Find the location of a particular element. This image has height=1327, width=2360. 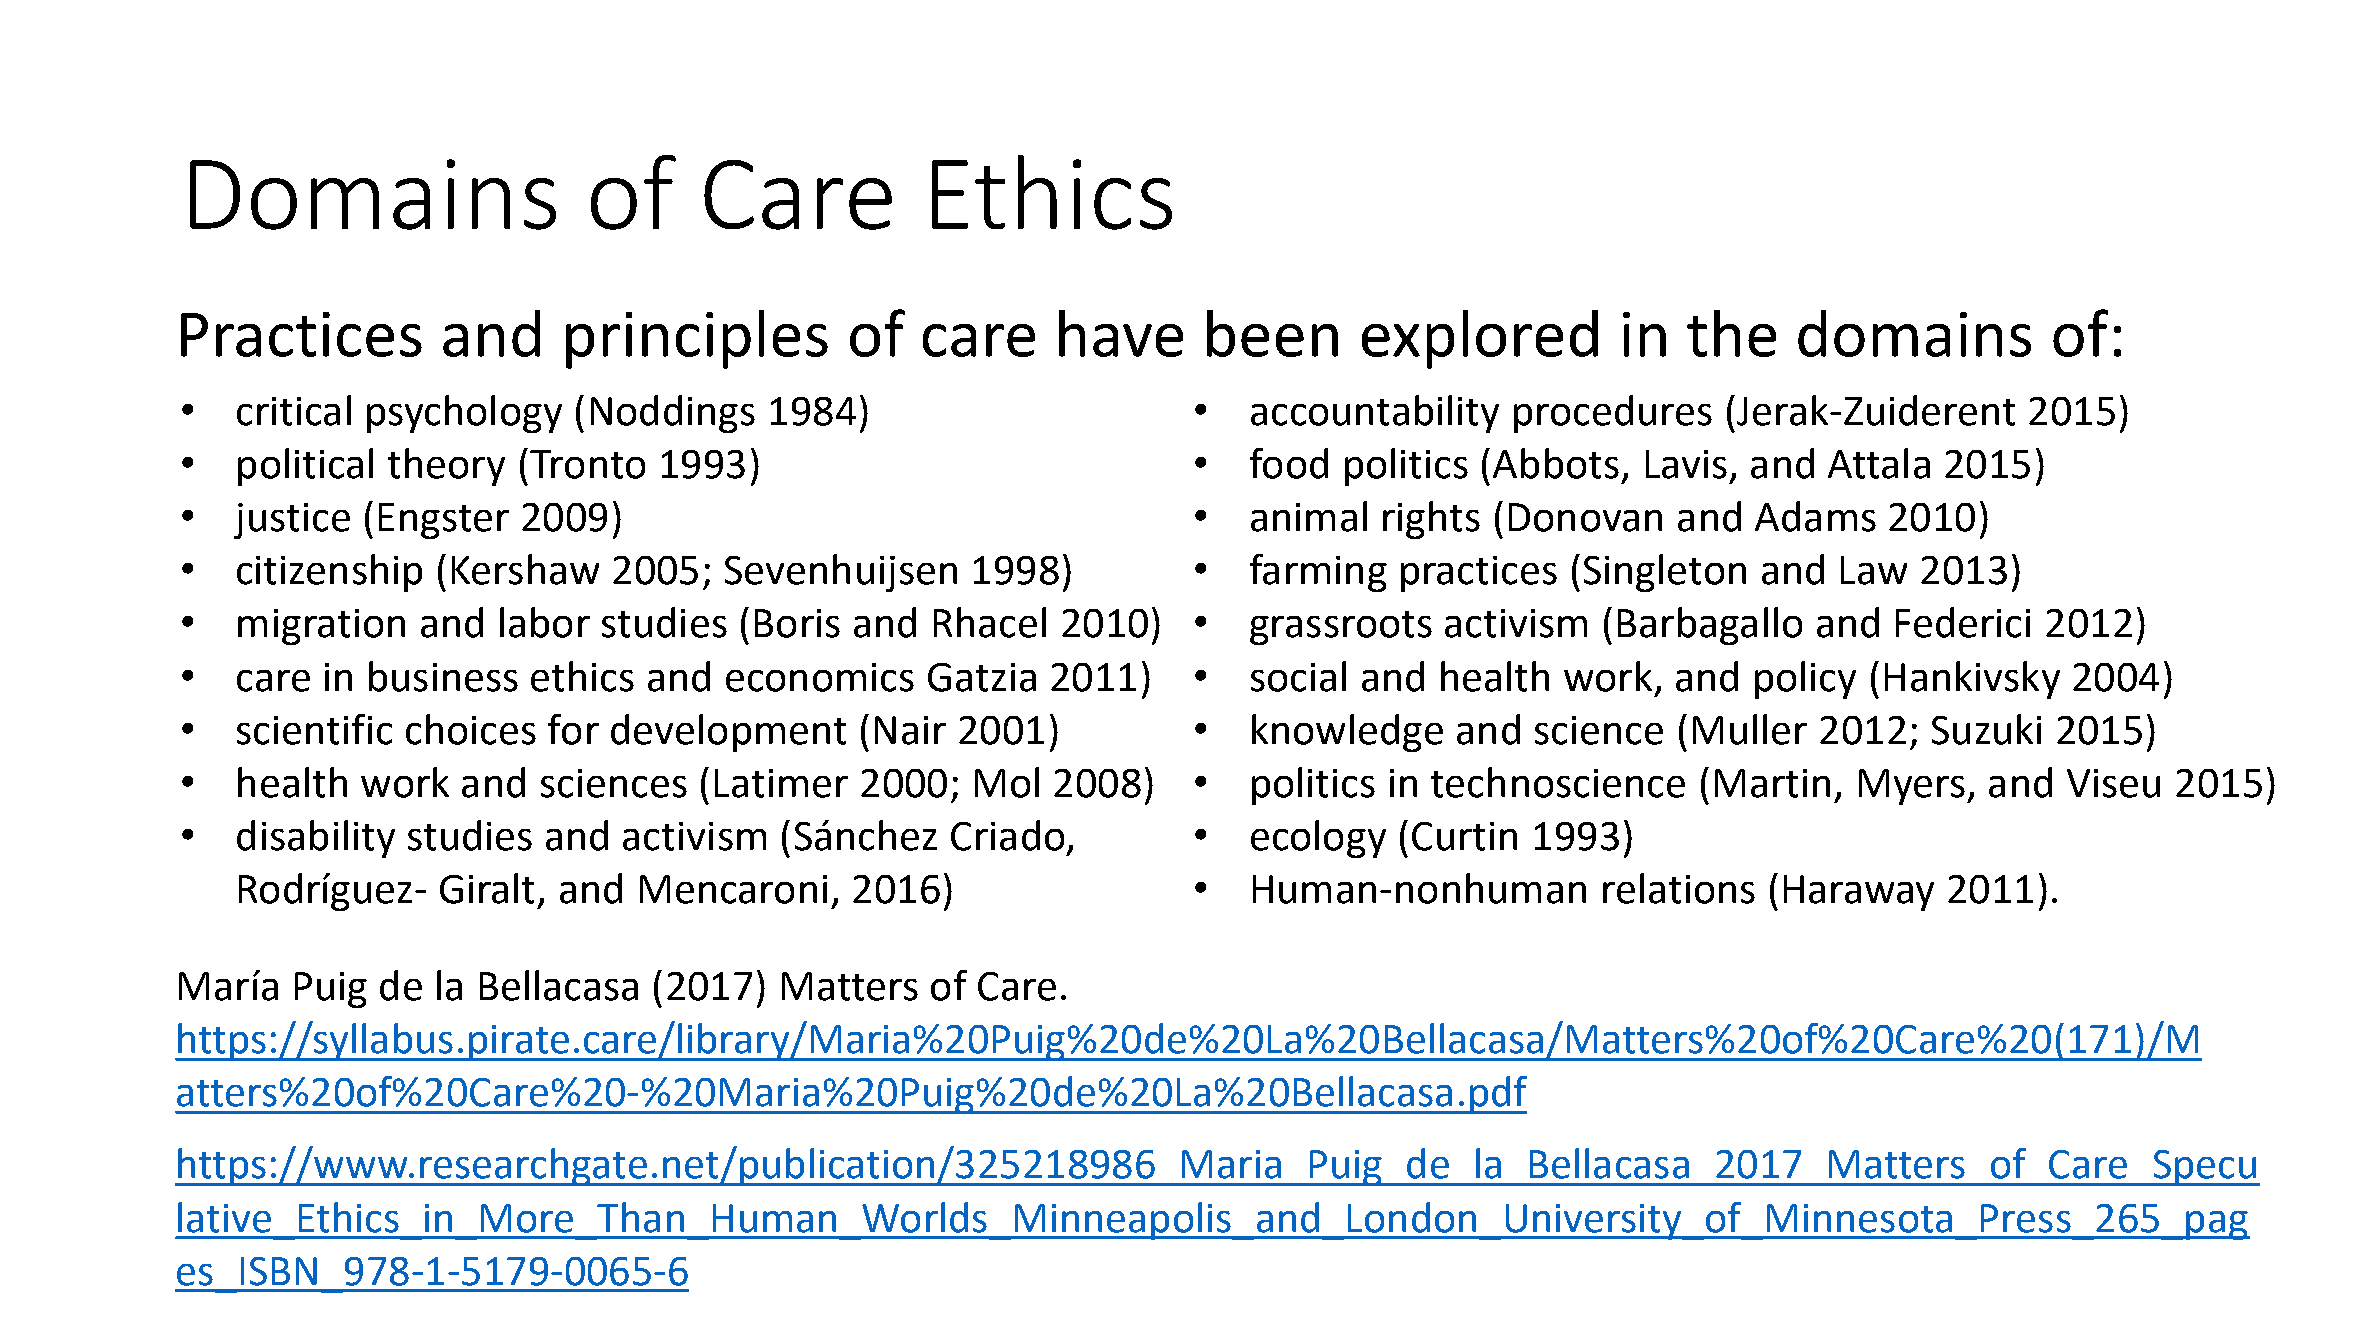

grassroots is located at coordinates (1341, 628).
